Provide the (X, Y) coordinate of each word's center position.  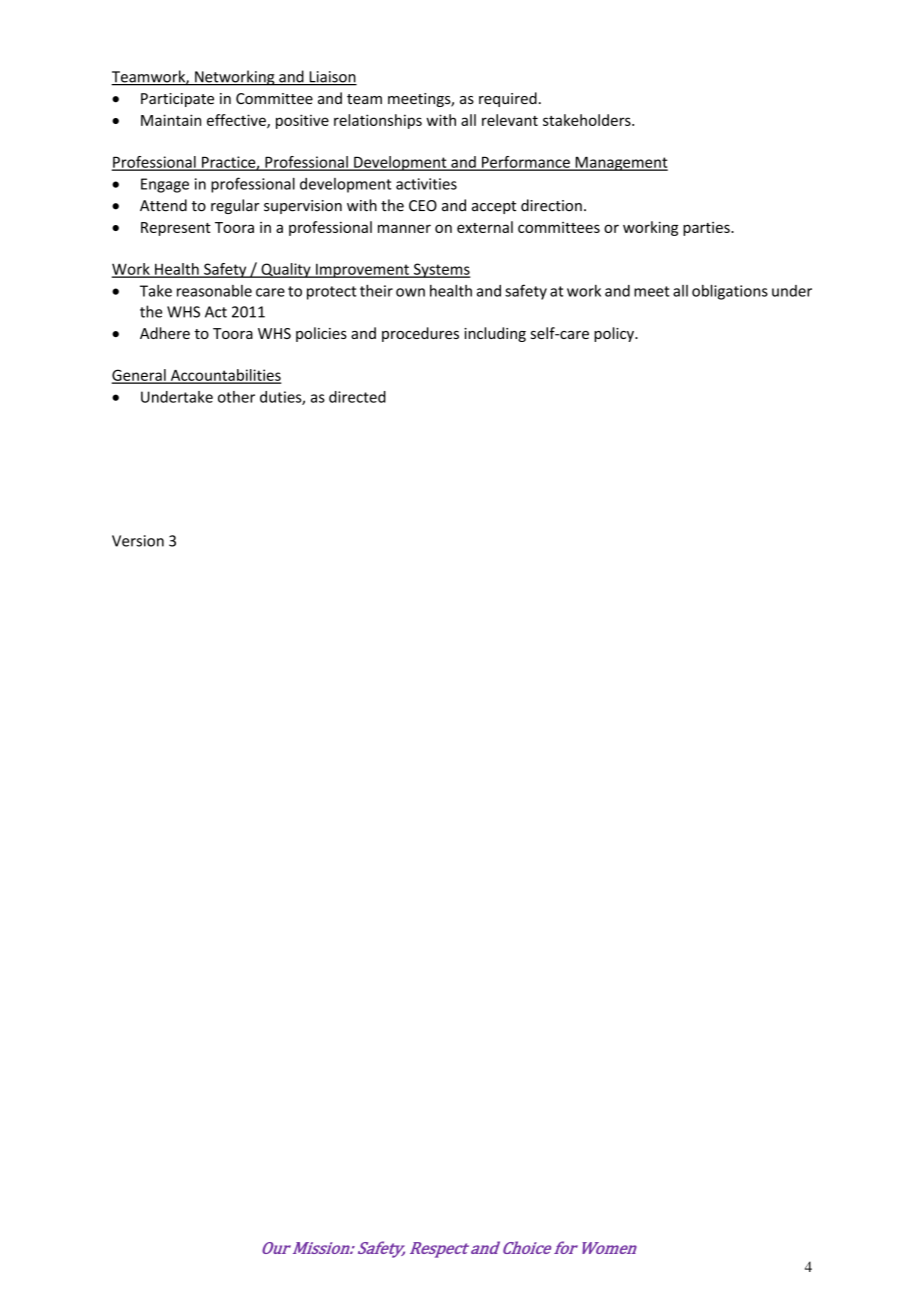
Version (138, 541)
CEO (423, 206)
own (410, 292)
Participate (177, 100)
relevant (510, 120)
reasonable (214, 291)
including (495, 334)
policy (615, 334)
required (508, 99)
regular (235, 206)
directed (357, 397)
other (236, 397)
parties (707, 229)
